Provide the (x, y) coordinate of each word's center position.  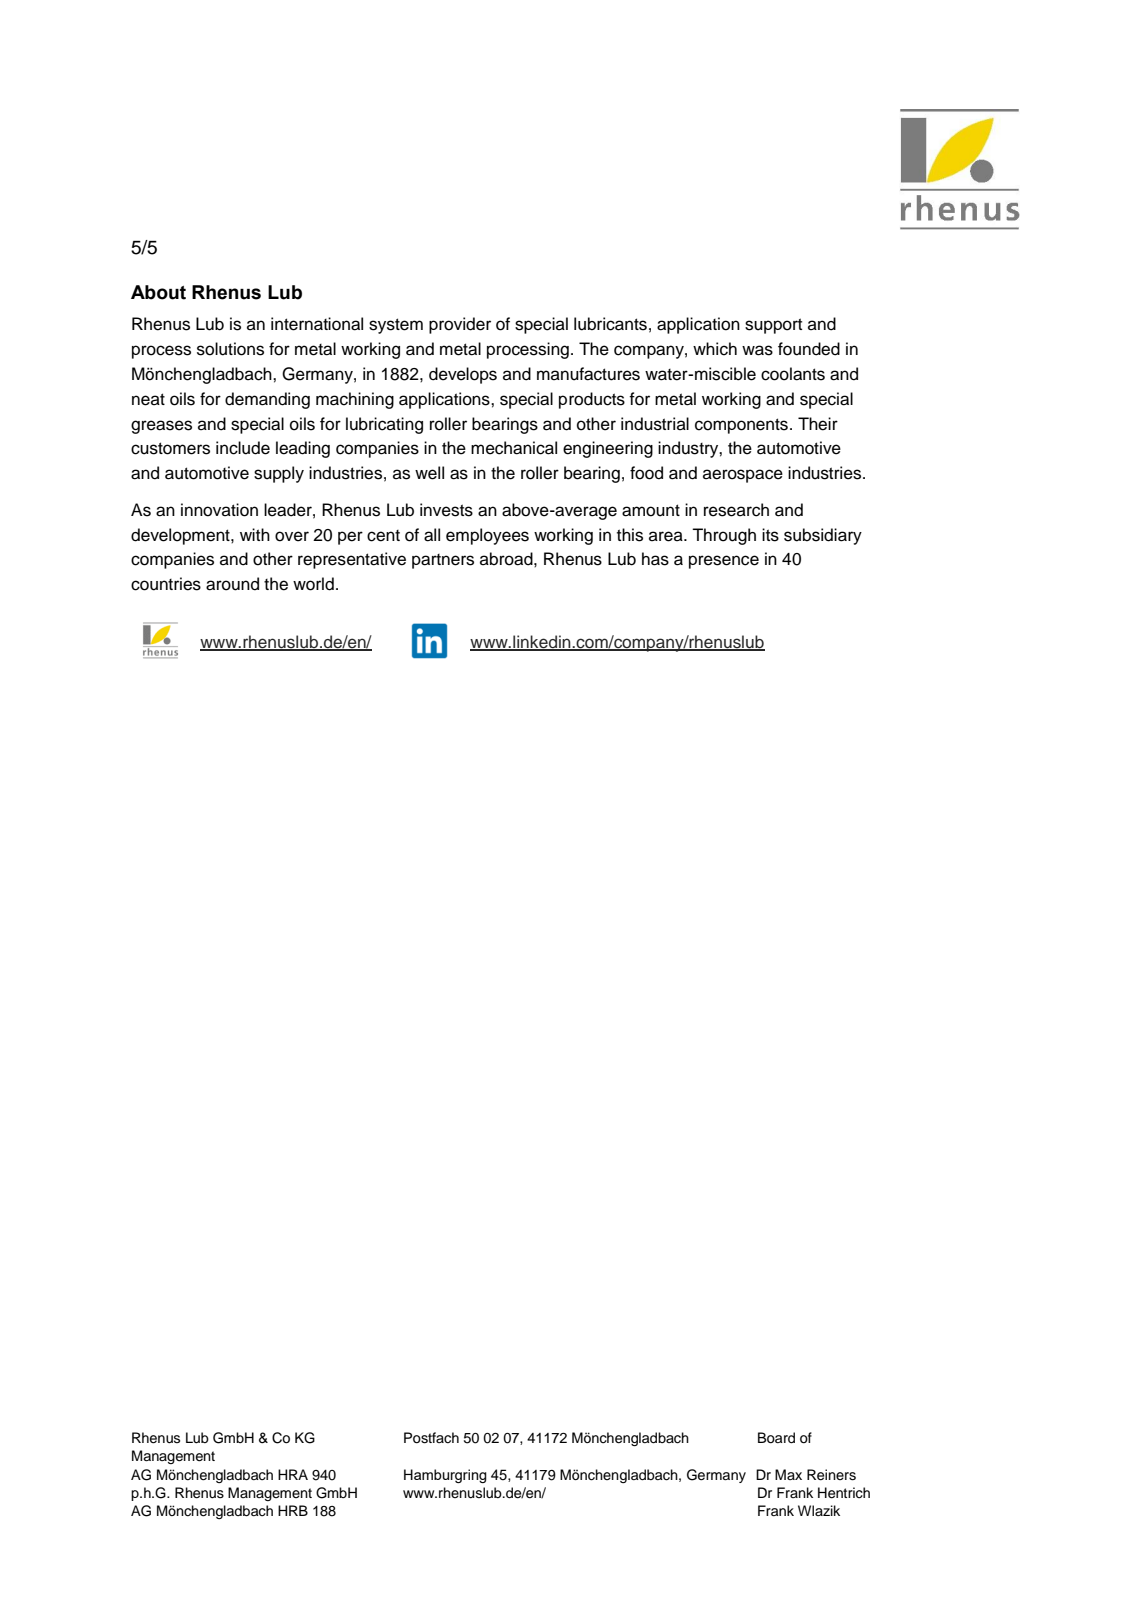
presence (724, 562)
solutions (230, 349)
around (232, 584)
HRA (293, 1474)
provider (460, 325)
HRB (293, 1510)
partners (443, 561)
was (757, 350)
